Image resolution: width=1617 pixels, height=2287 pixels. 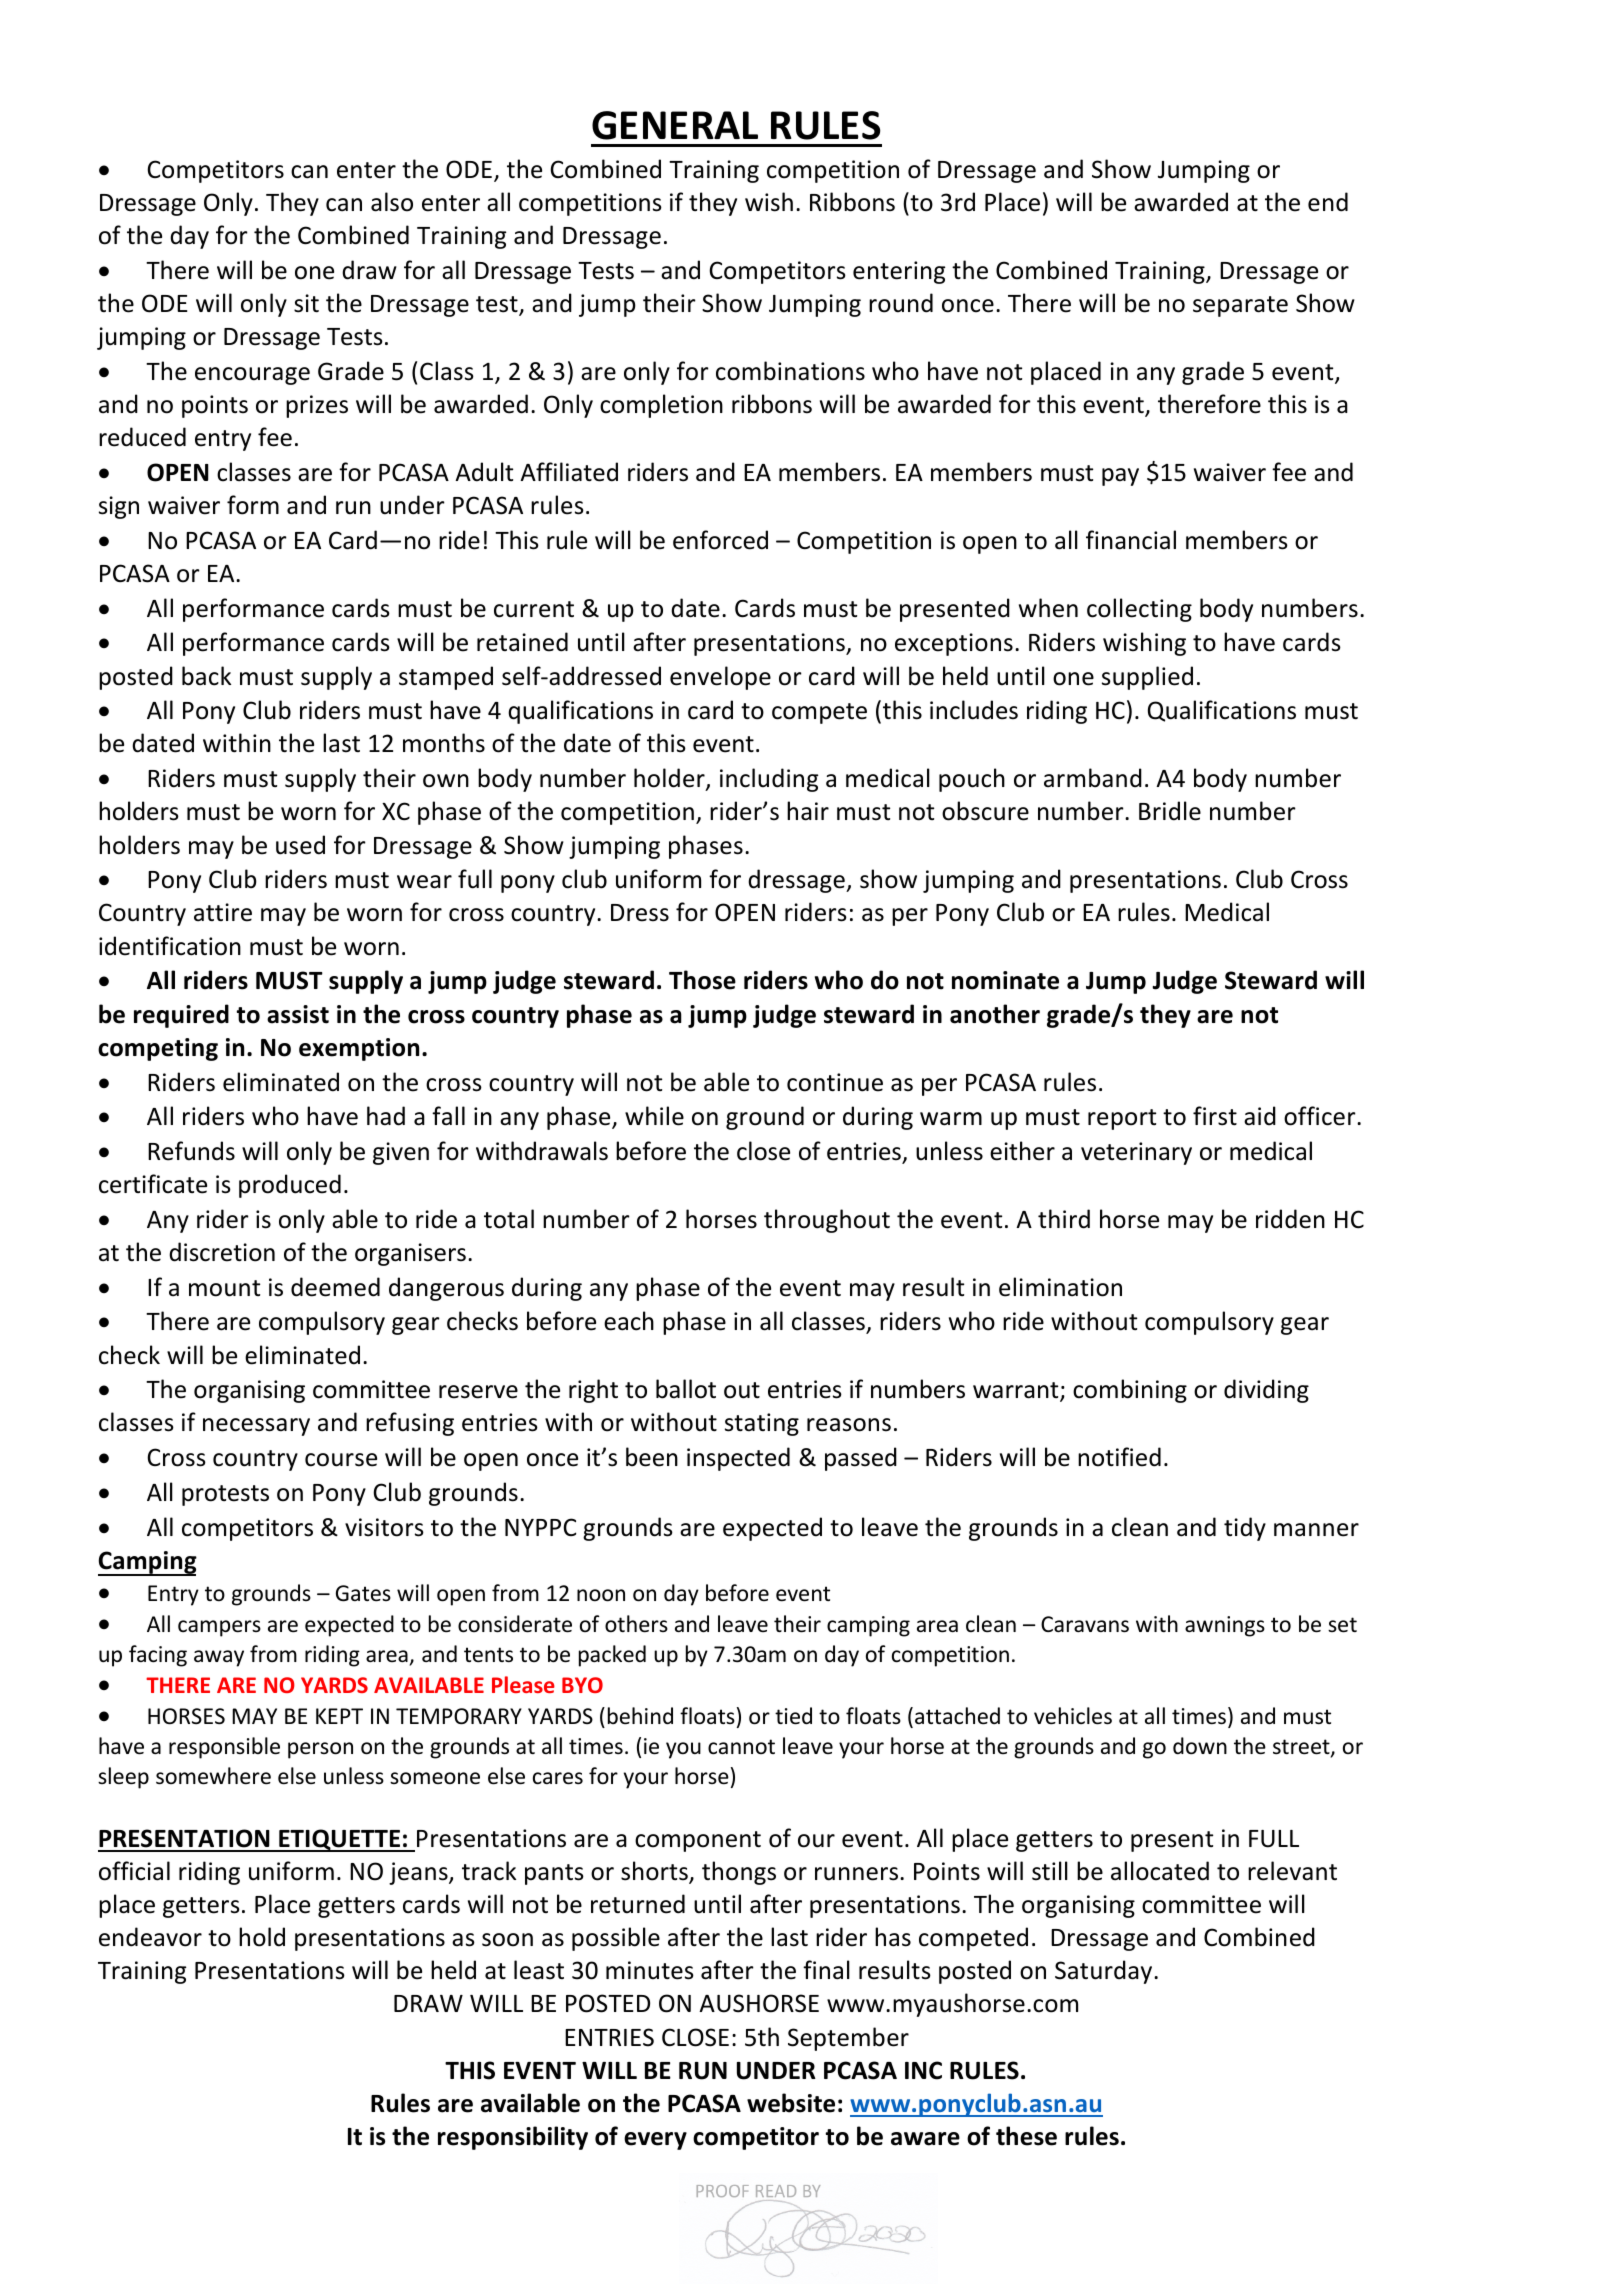 I want to click on enforced, so click(x=720, y=540).
